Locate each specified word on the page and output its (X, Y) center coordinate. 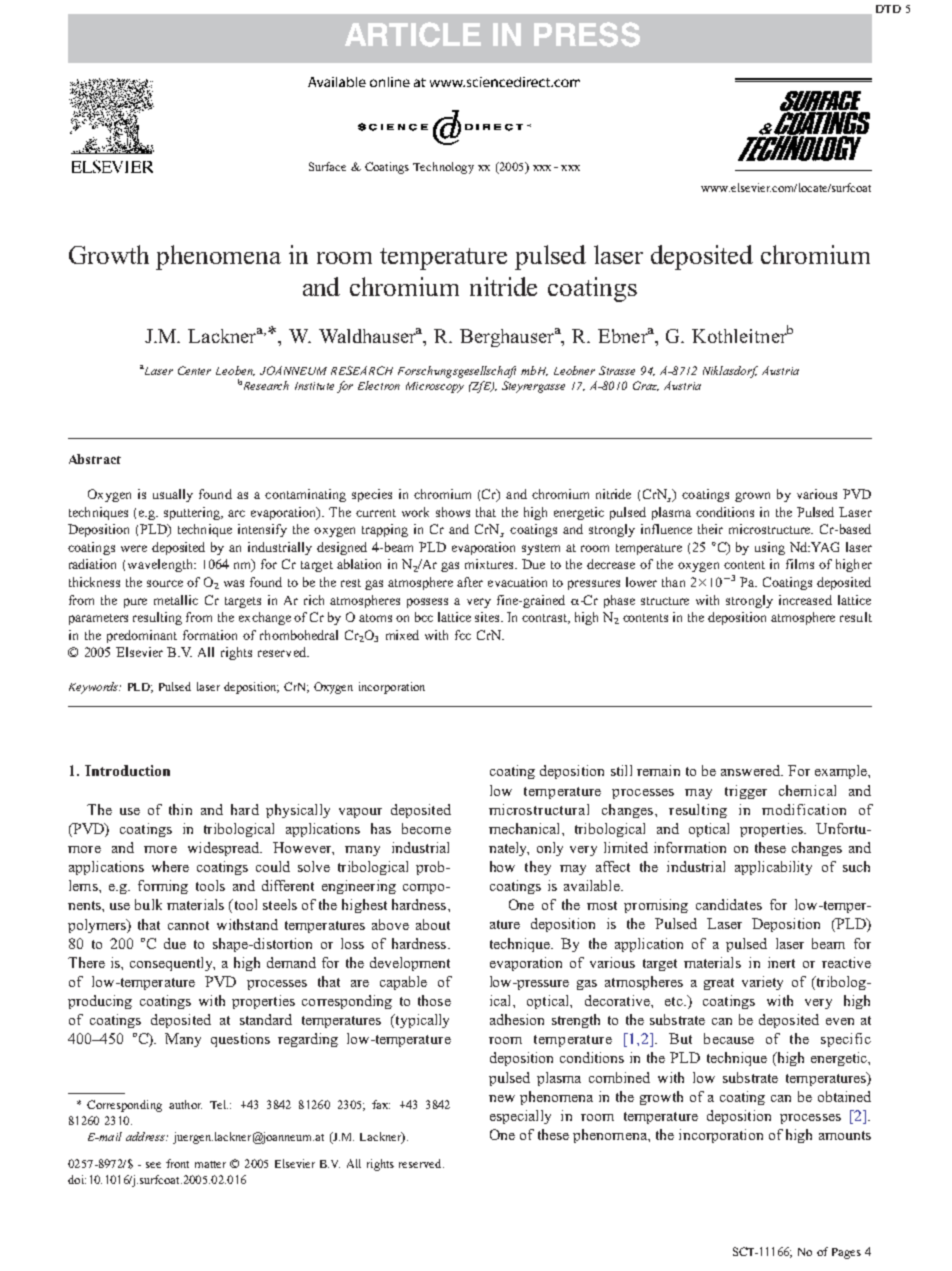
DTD (888, 9)
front (177, 1163)
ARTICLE (413, 34)
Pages (846, 1253)
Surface (327, 166)
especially (520, 1117)
